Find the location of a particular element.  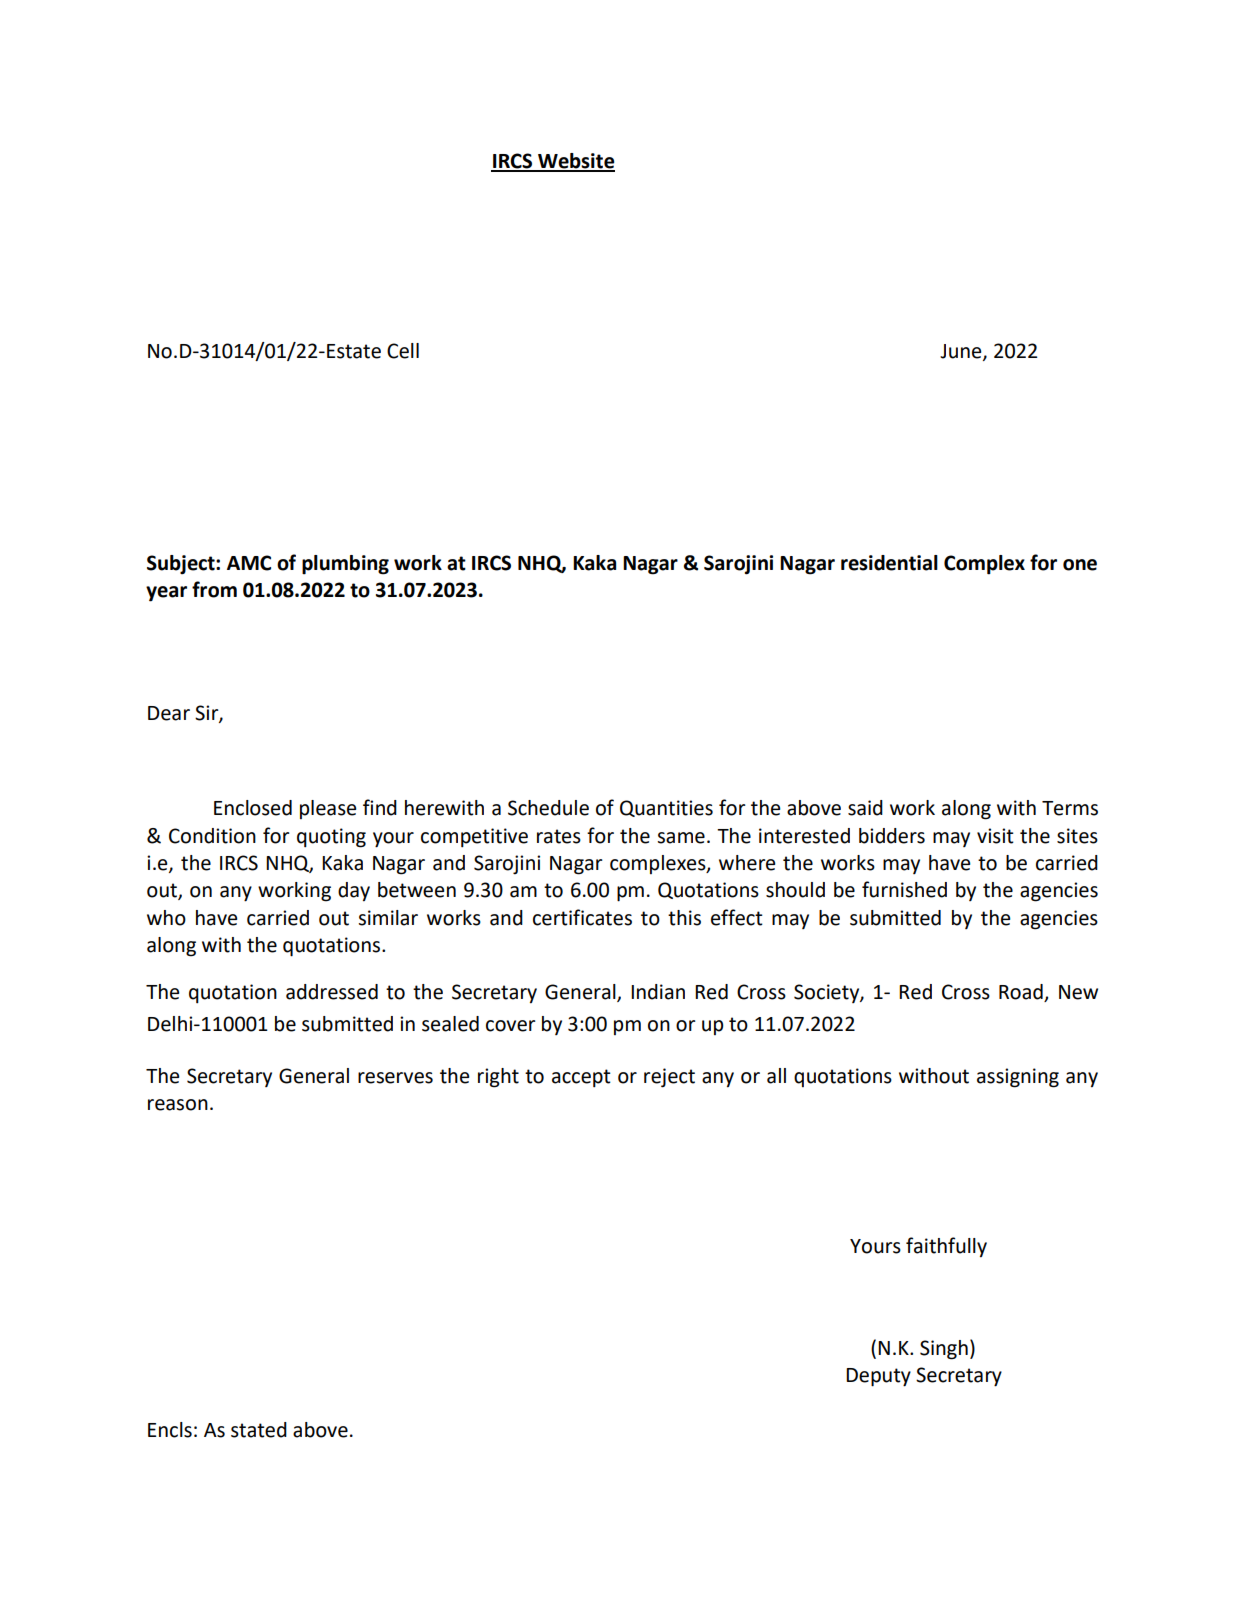

Singh is located at coordinates (944, 1350).
